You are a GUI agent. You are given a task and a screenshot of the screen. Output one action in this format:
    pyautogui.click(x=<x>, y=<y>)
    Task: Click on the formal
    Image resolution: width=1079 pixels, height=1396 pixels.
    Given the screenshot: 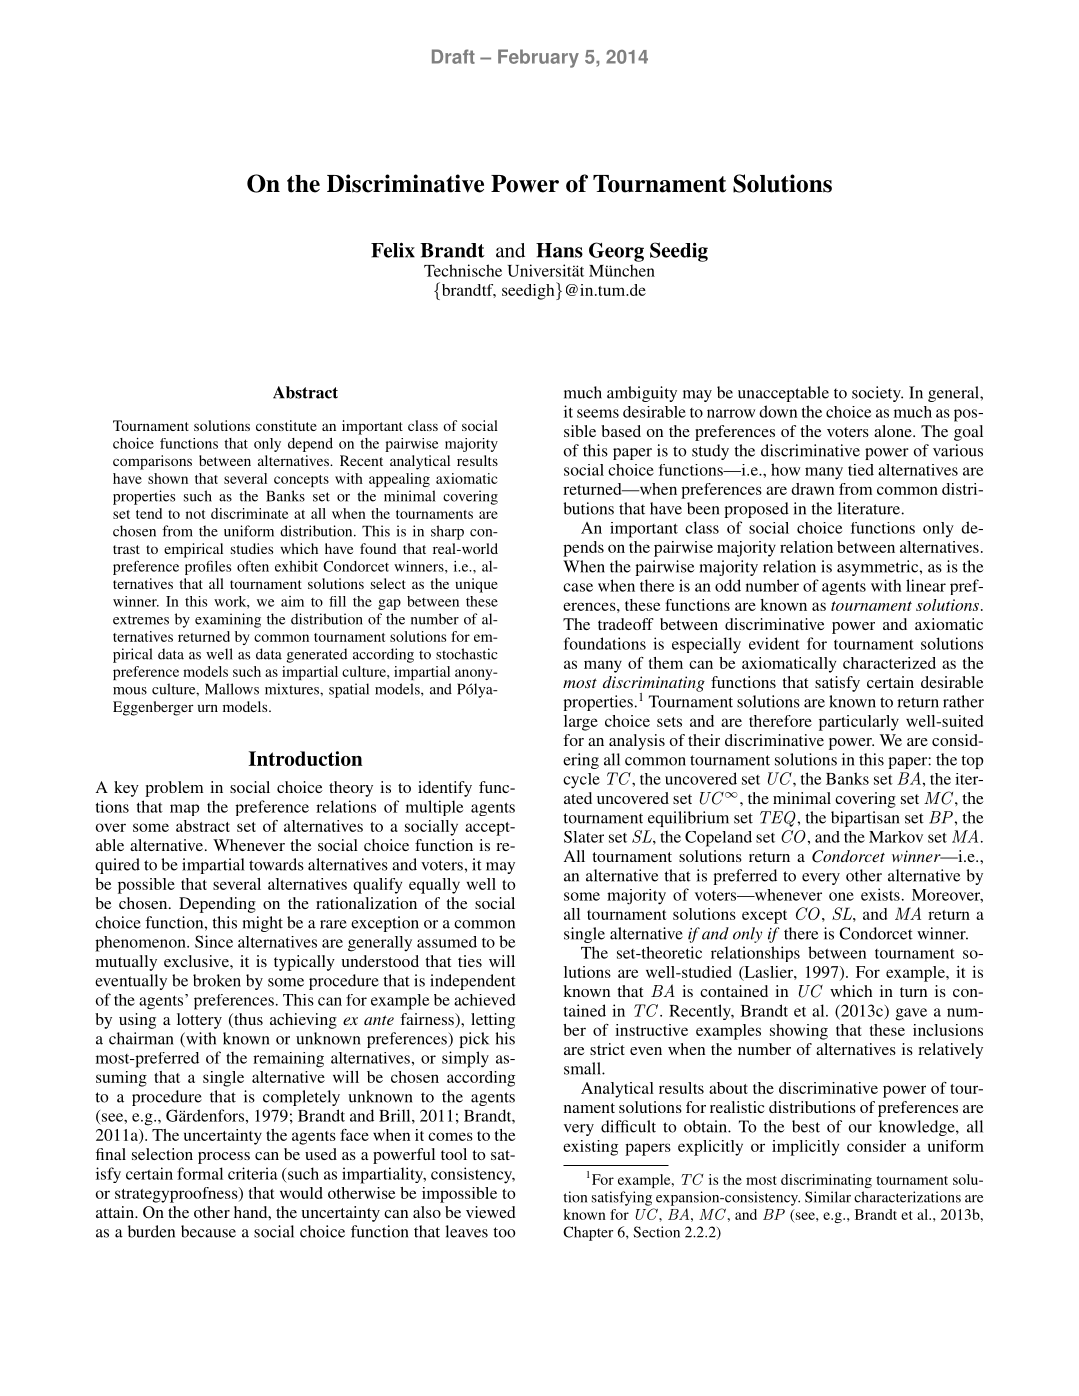 What is the action you would take?
    pyautogui.click(x=200, y=1173)
